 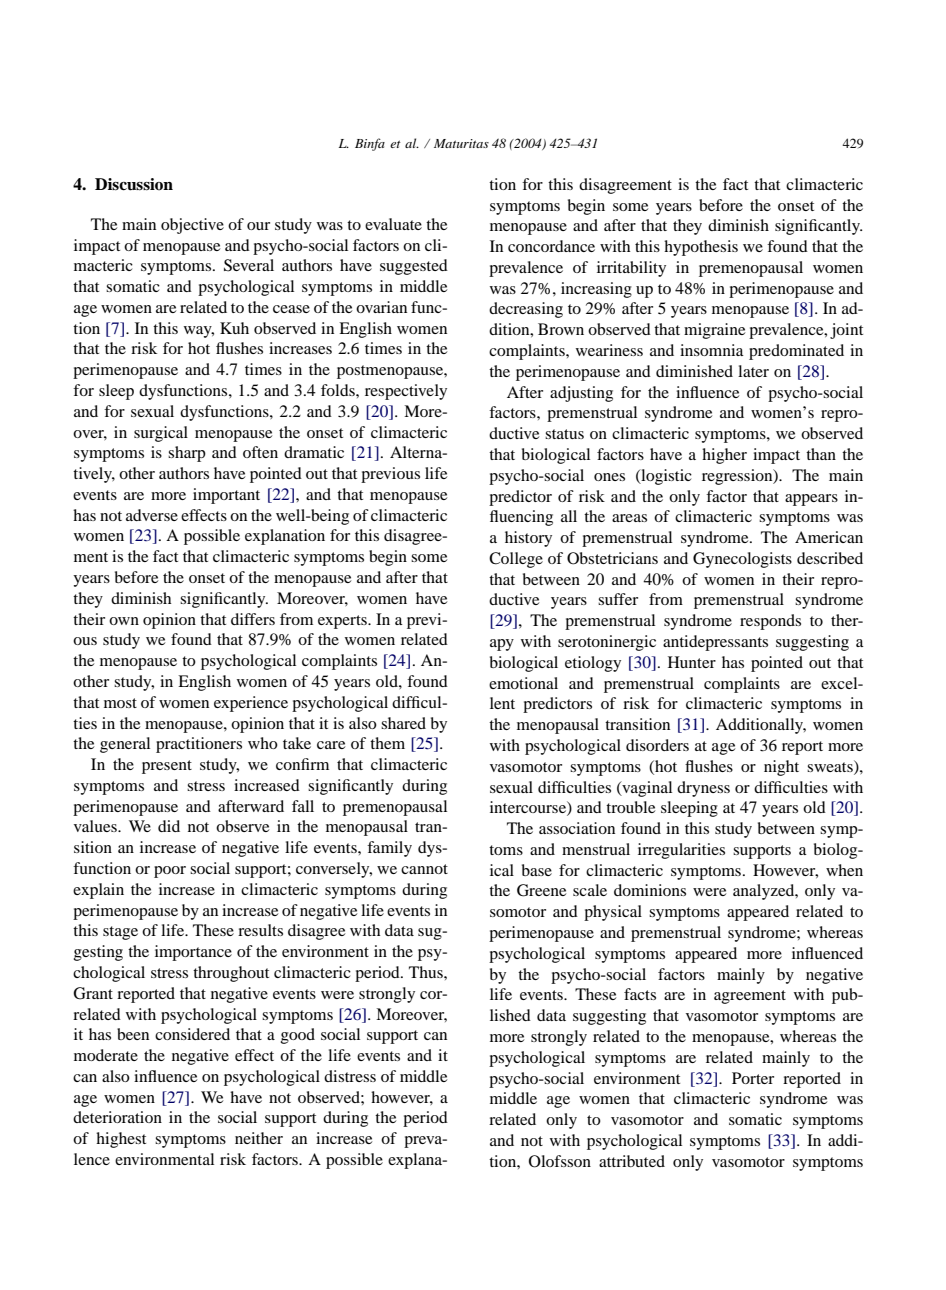 What do you see at coordinates (192, 226) in the screenshot?
I see `objective` at bounding box center [192, 226].
